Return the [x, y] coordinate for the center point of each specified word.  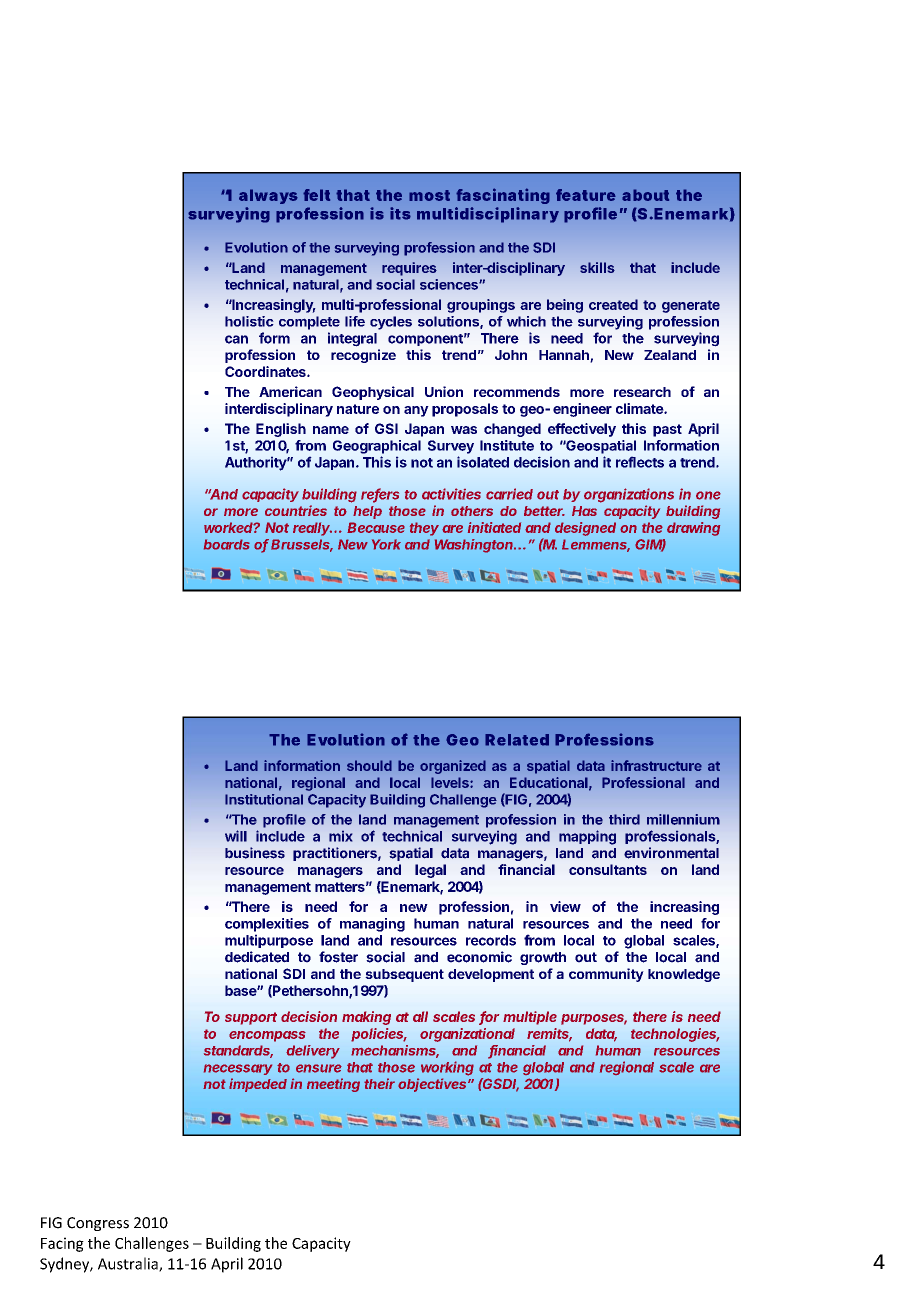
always [268, 196]
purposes [594, 1019]
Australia [129, 1264]
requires [409, 269]
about [645, 195]
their [379, 1083]
